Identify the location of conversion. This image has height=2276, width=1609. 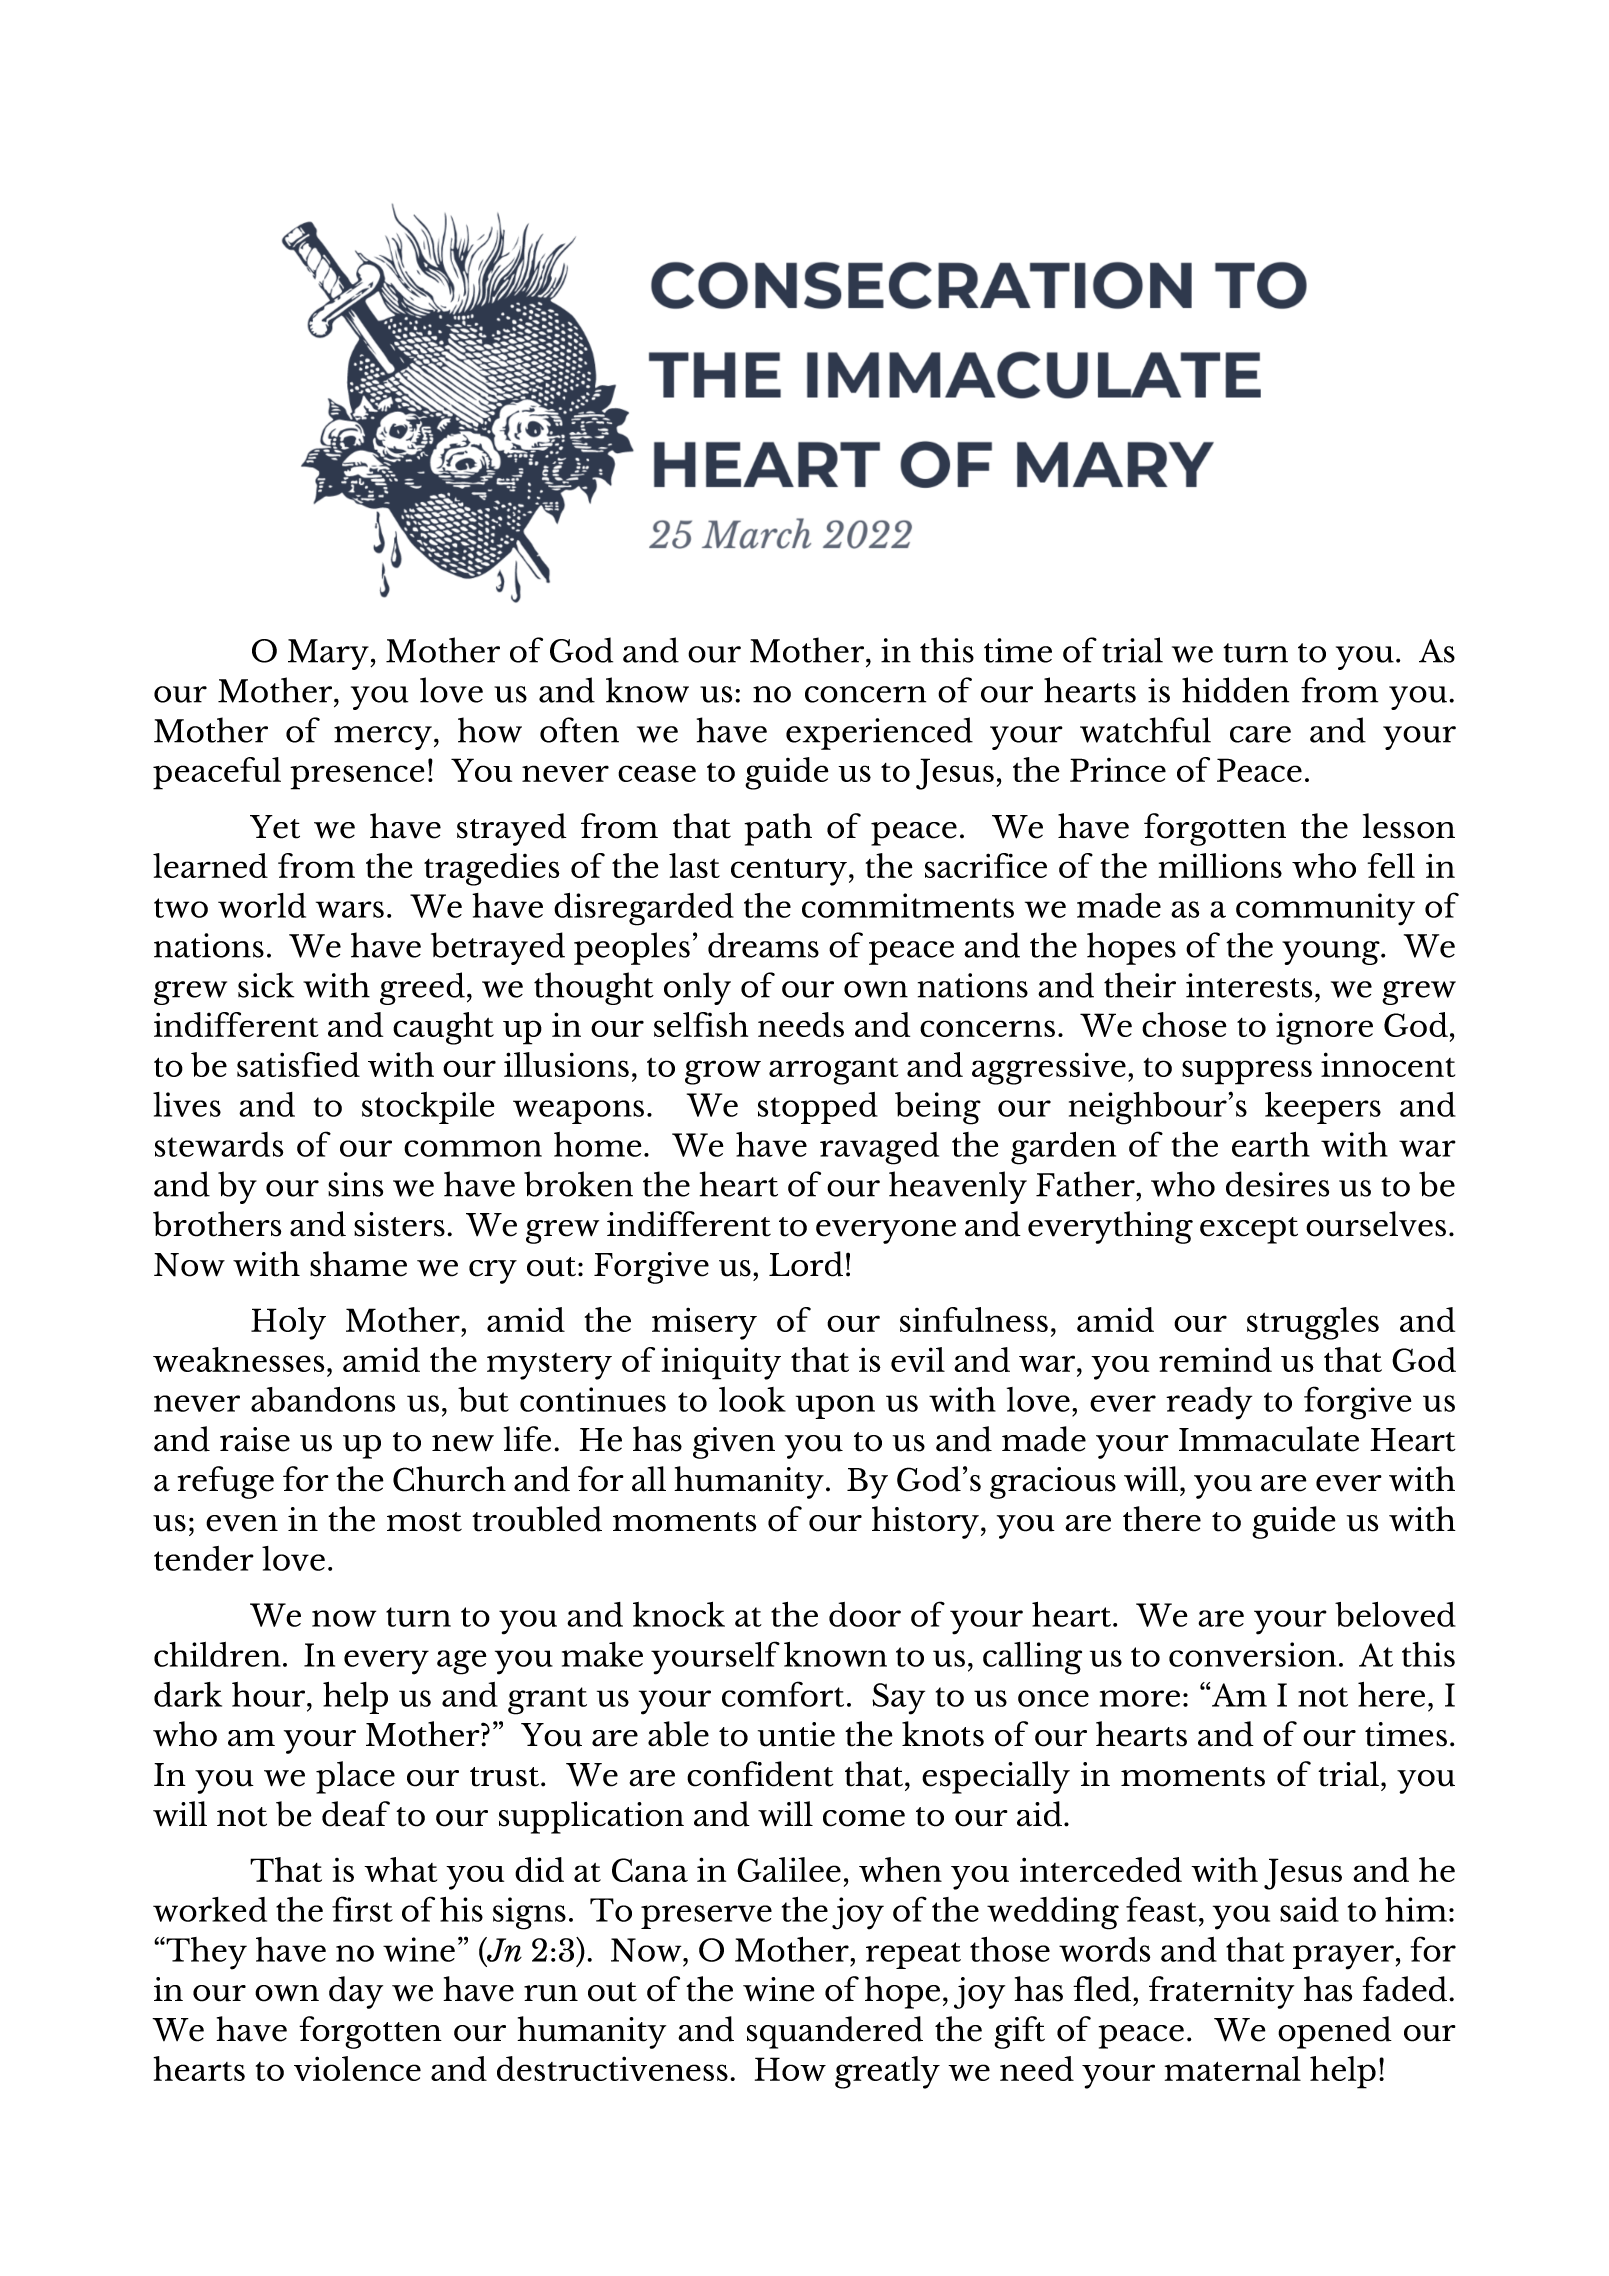
(1252, 1654).
